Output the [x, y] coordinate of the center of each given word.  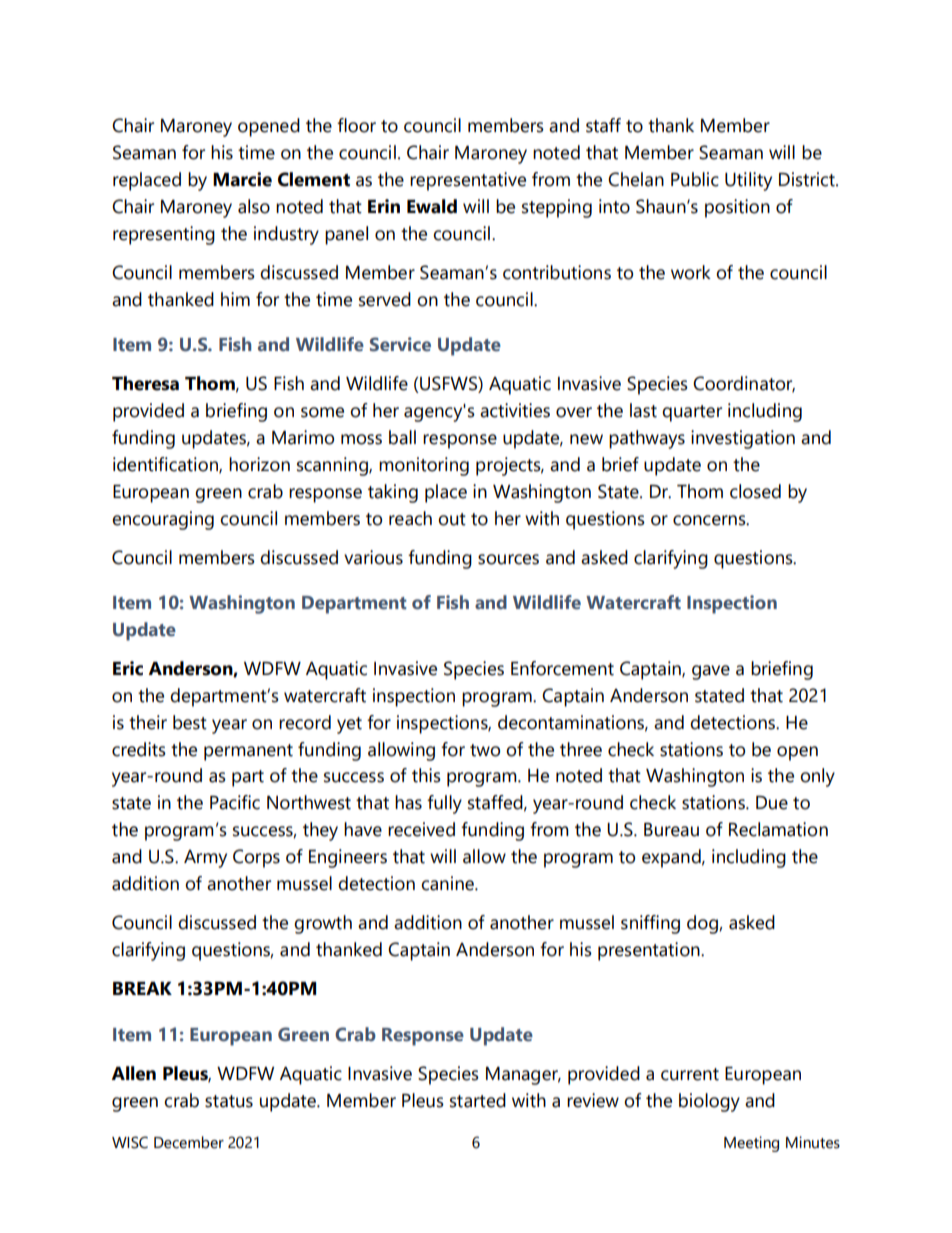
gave [711, 672]
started [478, 1100]
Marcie [242, 179]
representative [468, 181]
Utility [748, 181]
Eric [128, 668]
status [229, 1101]
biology [709, 1102]
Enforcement [562, 668]
